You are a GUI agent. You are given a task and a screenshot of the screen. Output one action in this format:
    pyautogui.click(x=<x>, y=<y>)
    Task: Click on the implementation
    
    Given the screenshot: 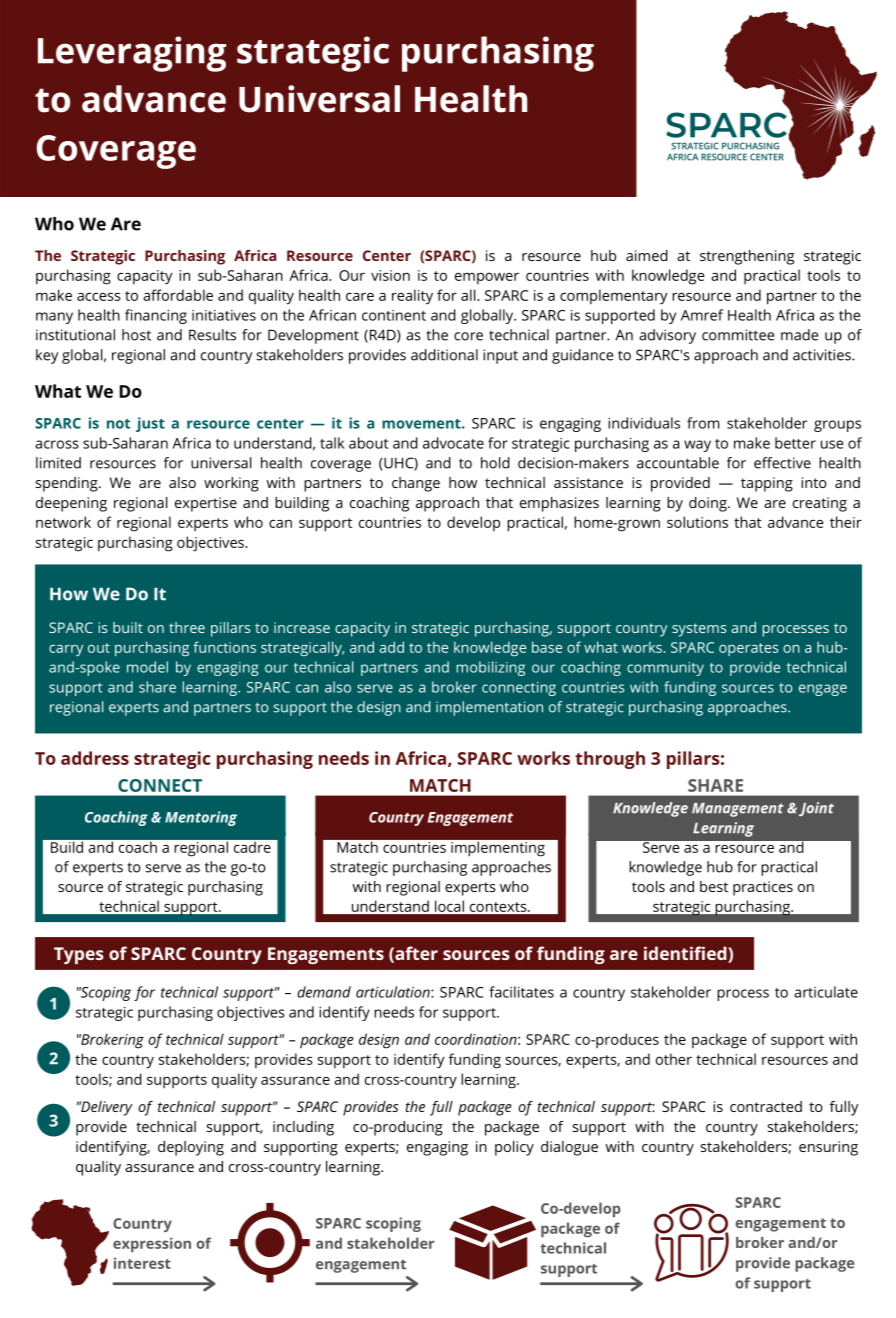 What is the action you would take?
    pyautogui.click(x=489, y=708)
